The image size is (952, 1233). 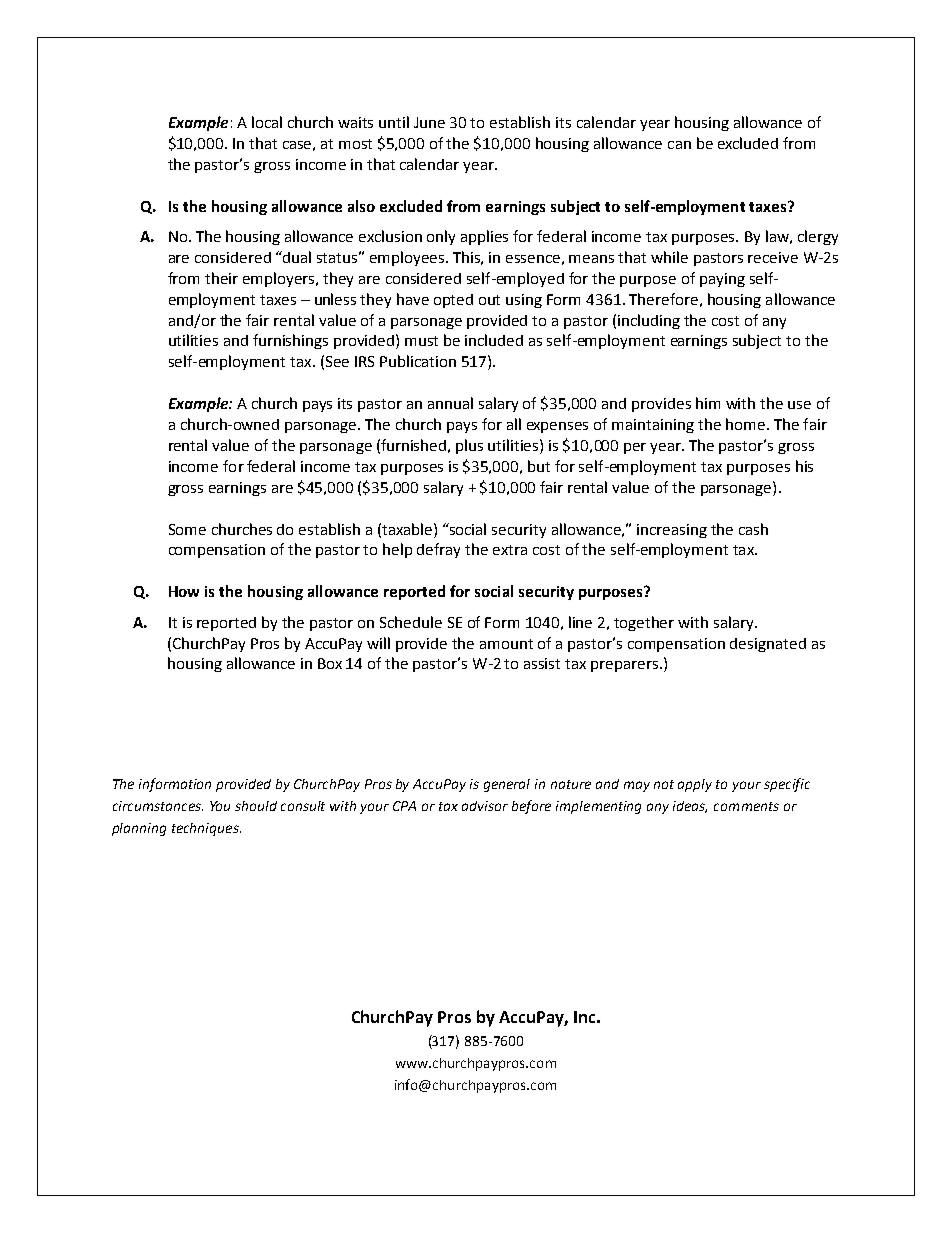 I want to click on Some, so click(x=187, y=529).
